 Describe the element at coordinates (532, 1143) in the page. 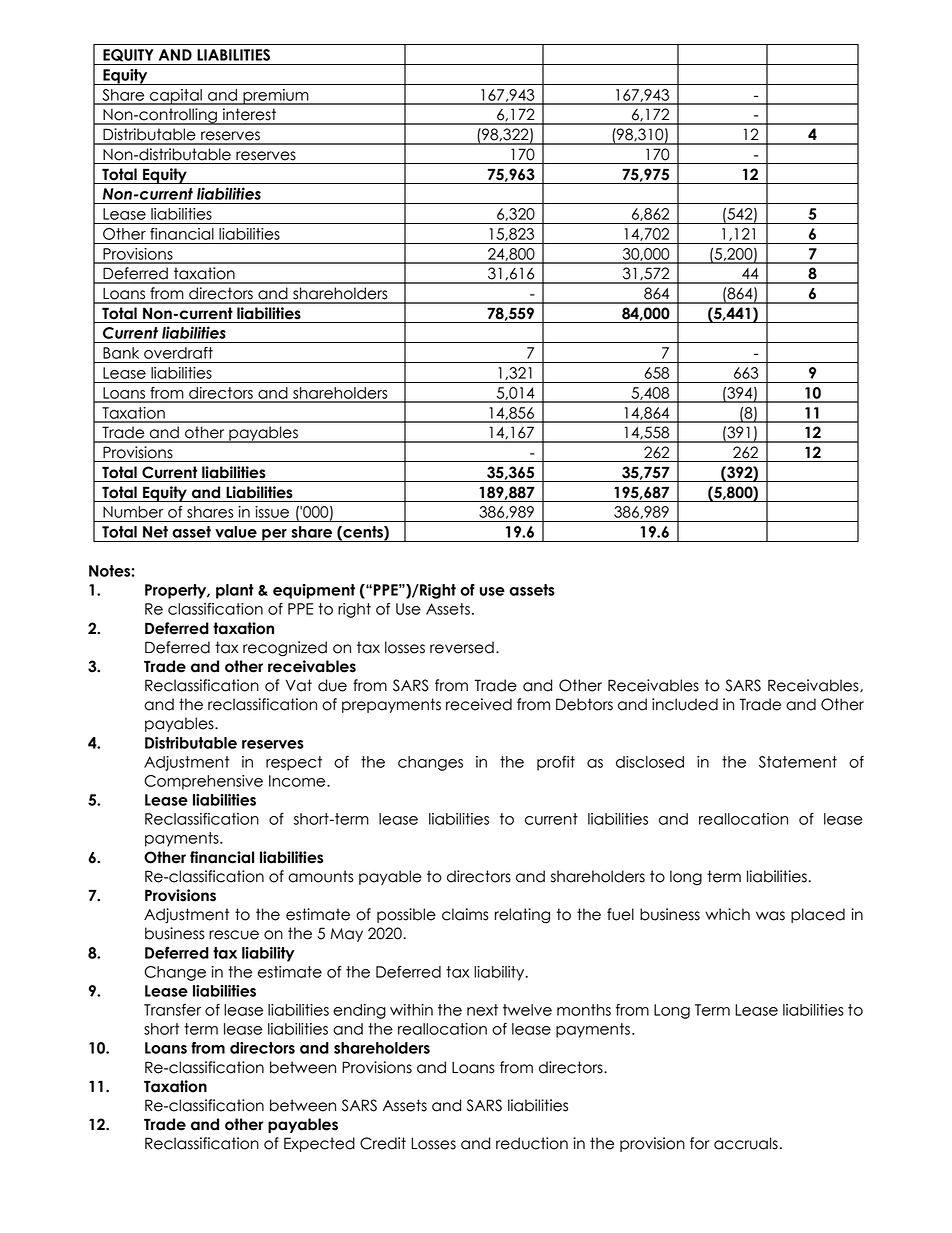

I see `reduction` at that location.
